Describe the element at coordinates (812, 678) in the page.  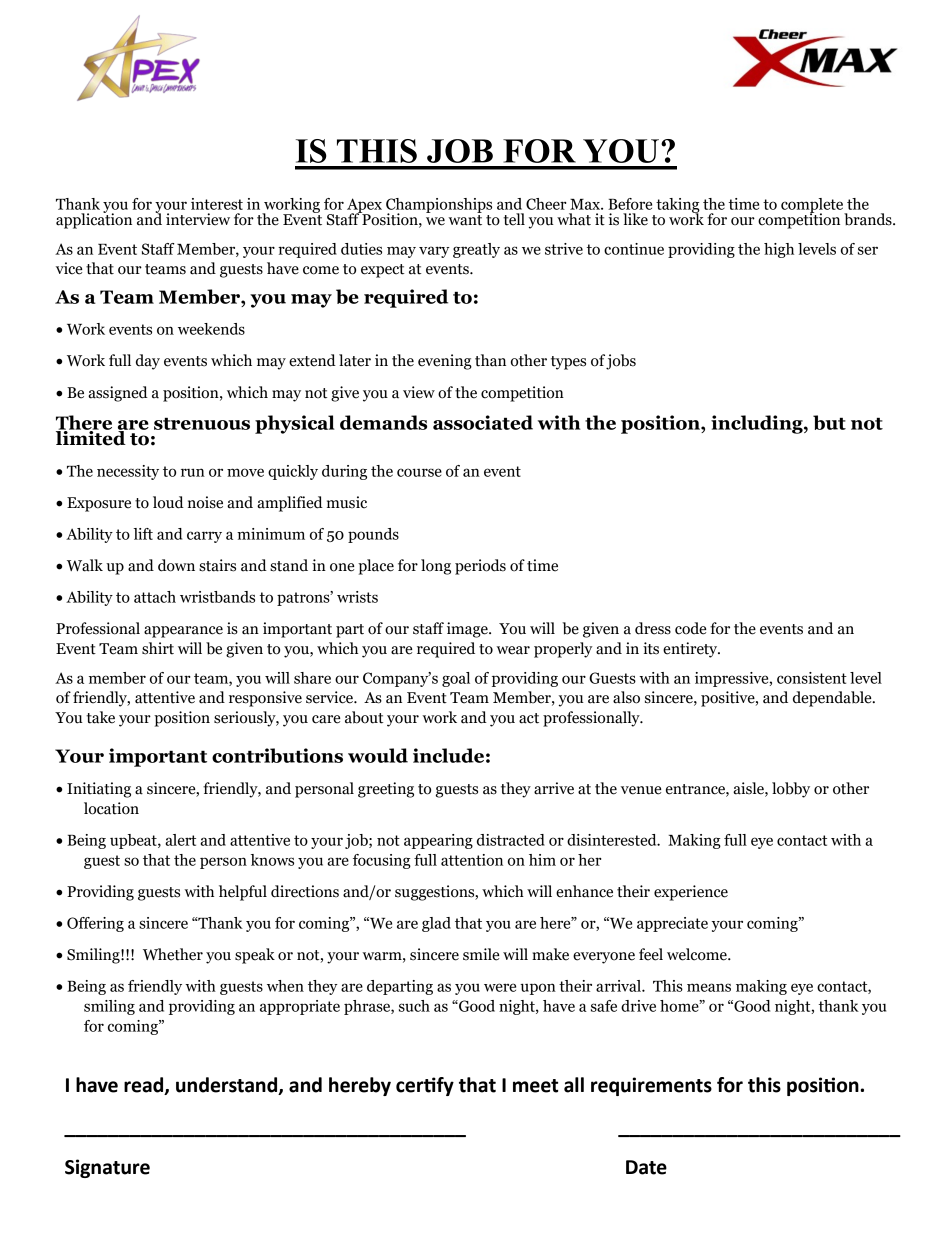
I see `consistent` at that location.
